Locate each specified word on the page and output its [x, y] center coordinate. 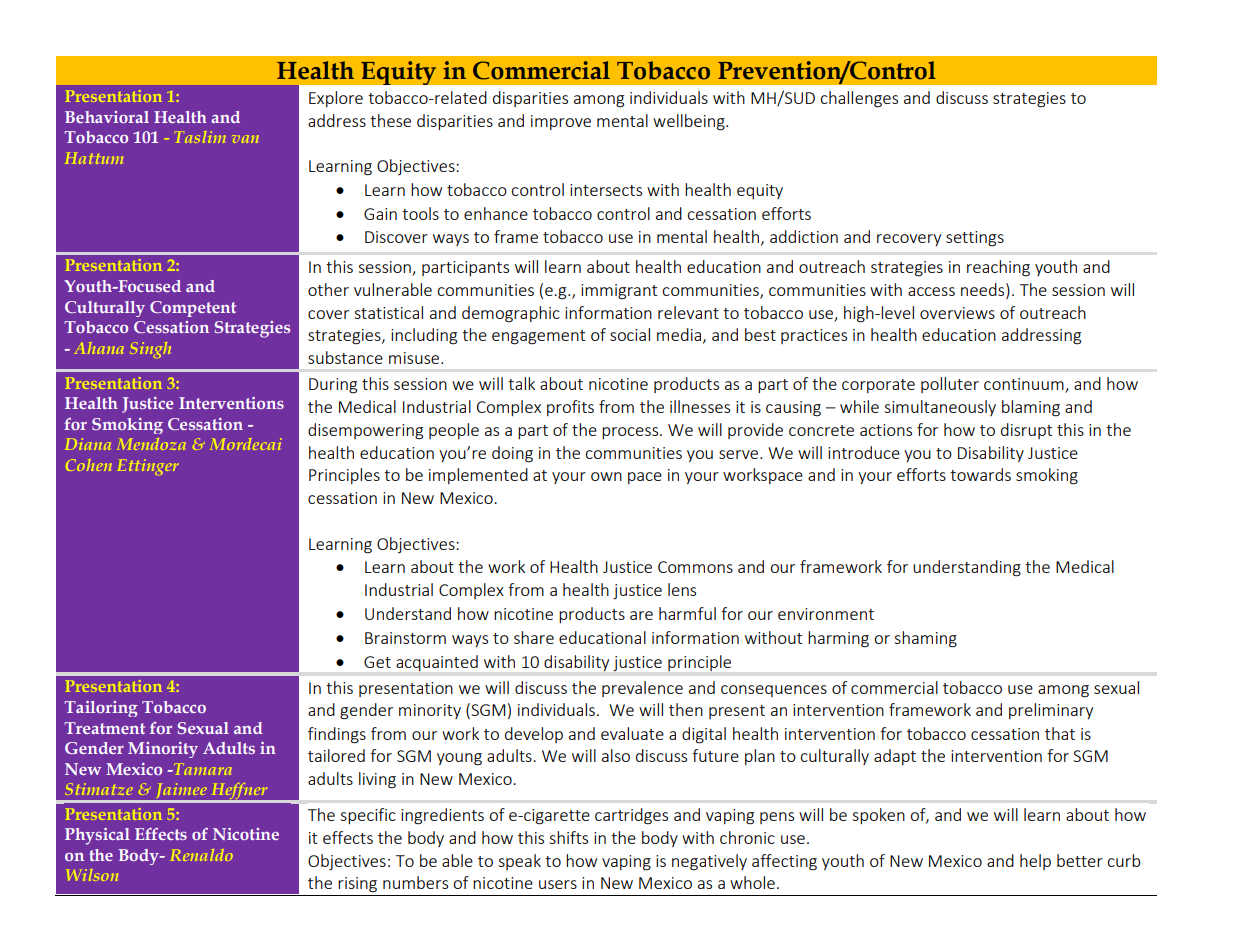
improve [561, 122]
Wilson [93, 875]
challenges [859, 99]
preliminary [1051, 711]
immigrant [619, 292]
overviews [957, 313]
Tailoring [101, 709]
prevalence [642, 689]
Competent [193, 309]
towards [980, 474]
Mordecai [246, 444]
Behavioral [107, 117]
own [606, 476]
